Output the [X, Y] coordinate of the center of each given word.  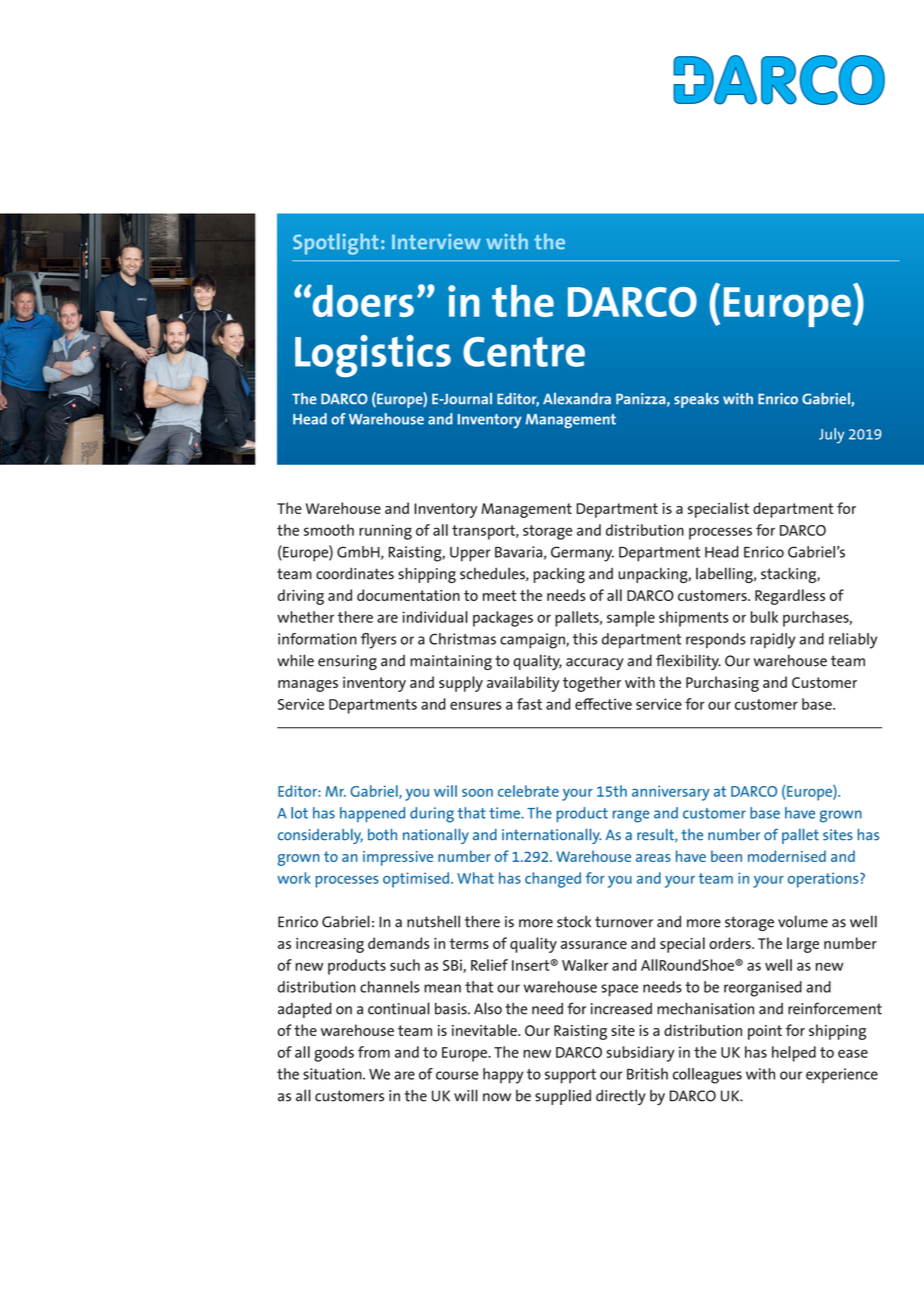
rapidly [773, 641]
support [570, 1076]
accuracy [595, 664]
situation [333, 1074]
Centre [524, 352]
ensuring [347, 662]
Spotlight [336, 244]
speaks [696, 400]
